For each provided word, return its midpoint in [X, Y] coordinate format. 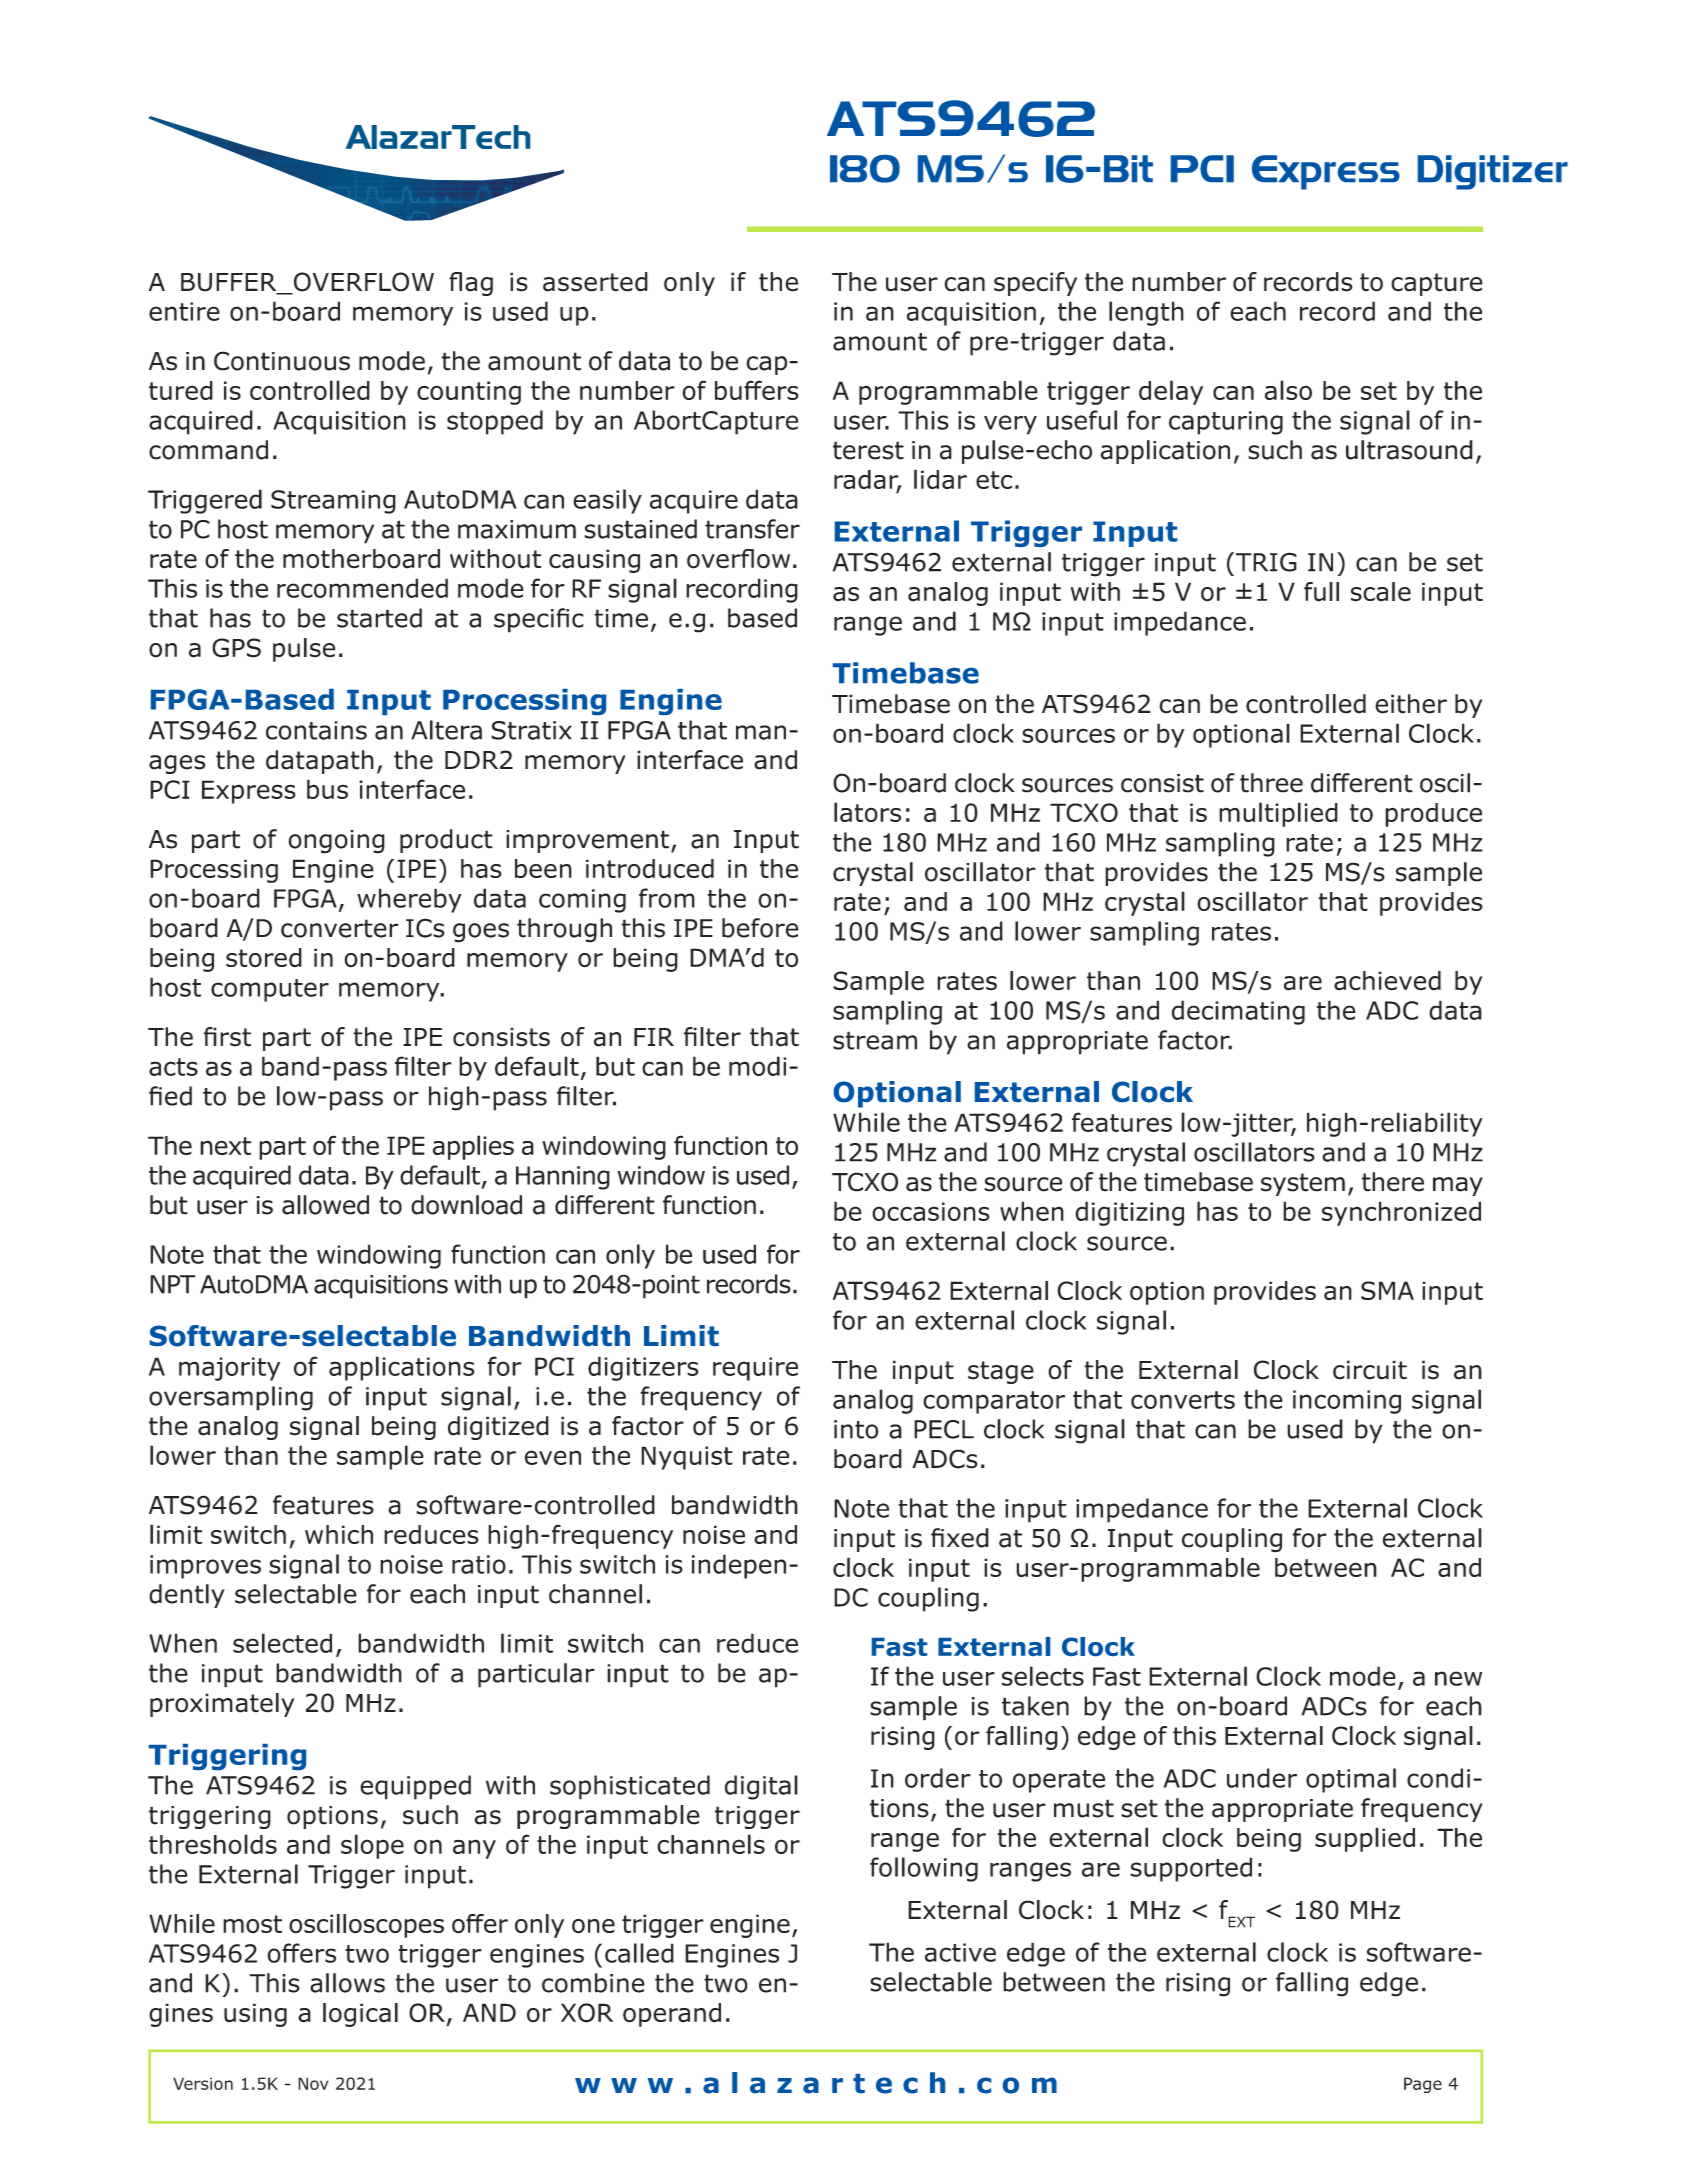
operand [672, 2015]
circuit [1370, 1370]
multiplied [1278, 814]
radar [867, 481]
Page [1423, 2085]
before [760, 928]
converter [340, 928]
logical [360, 2015]
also [1288, 390]
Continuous [282, 361]
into [856, 1429]
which [339, 1534]
